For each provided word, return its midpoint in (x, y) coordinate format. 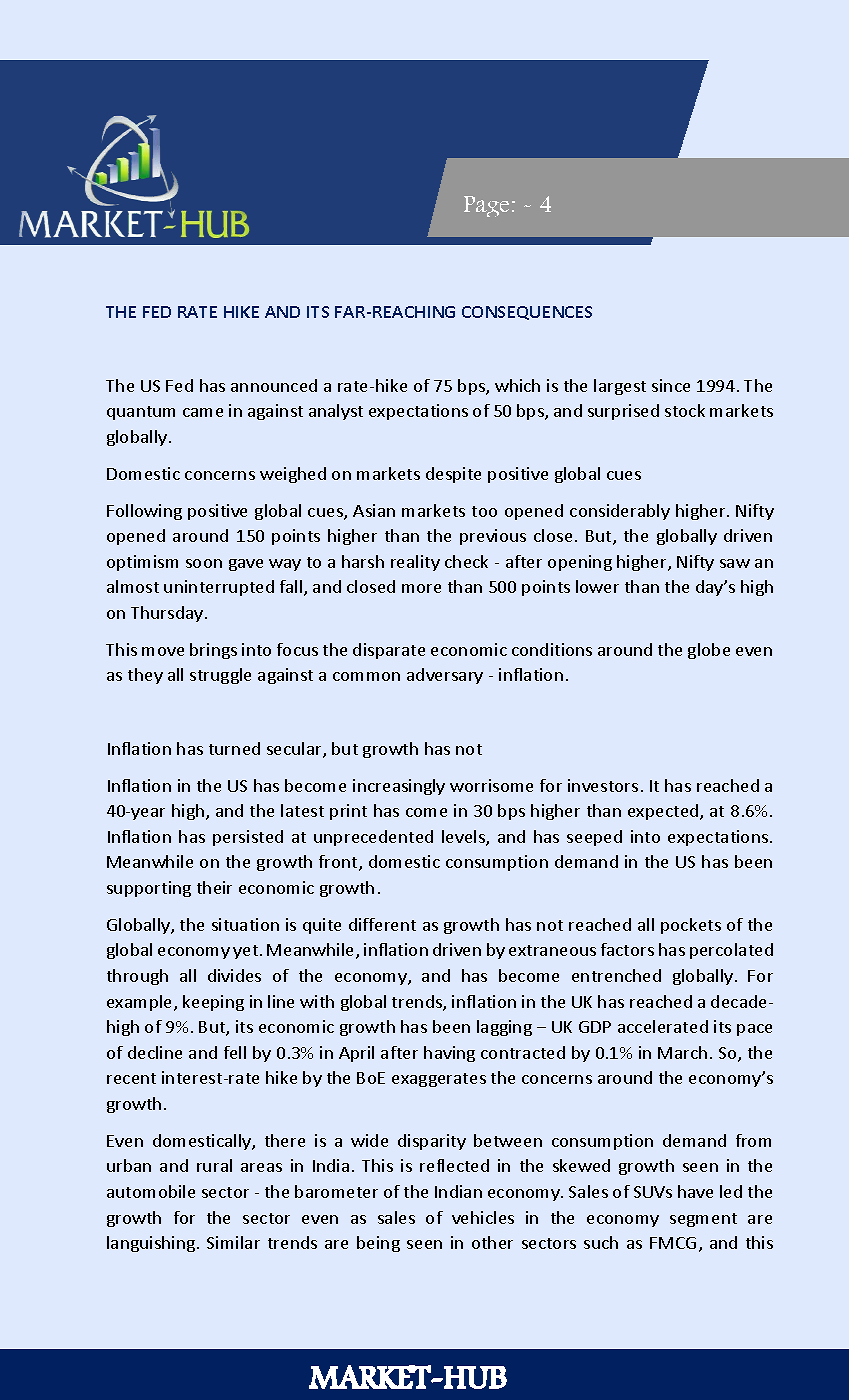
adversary (445, 676)
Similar (233, 1242)
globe (709, 651)
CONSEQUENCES (527, 313)
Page (486, 206)
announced (274, 385)
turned (234, 748)
